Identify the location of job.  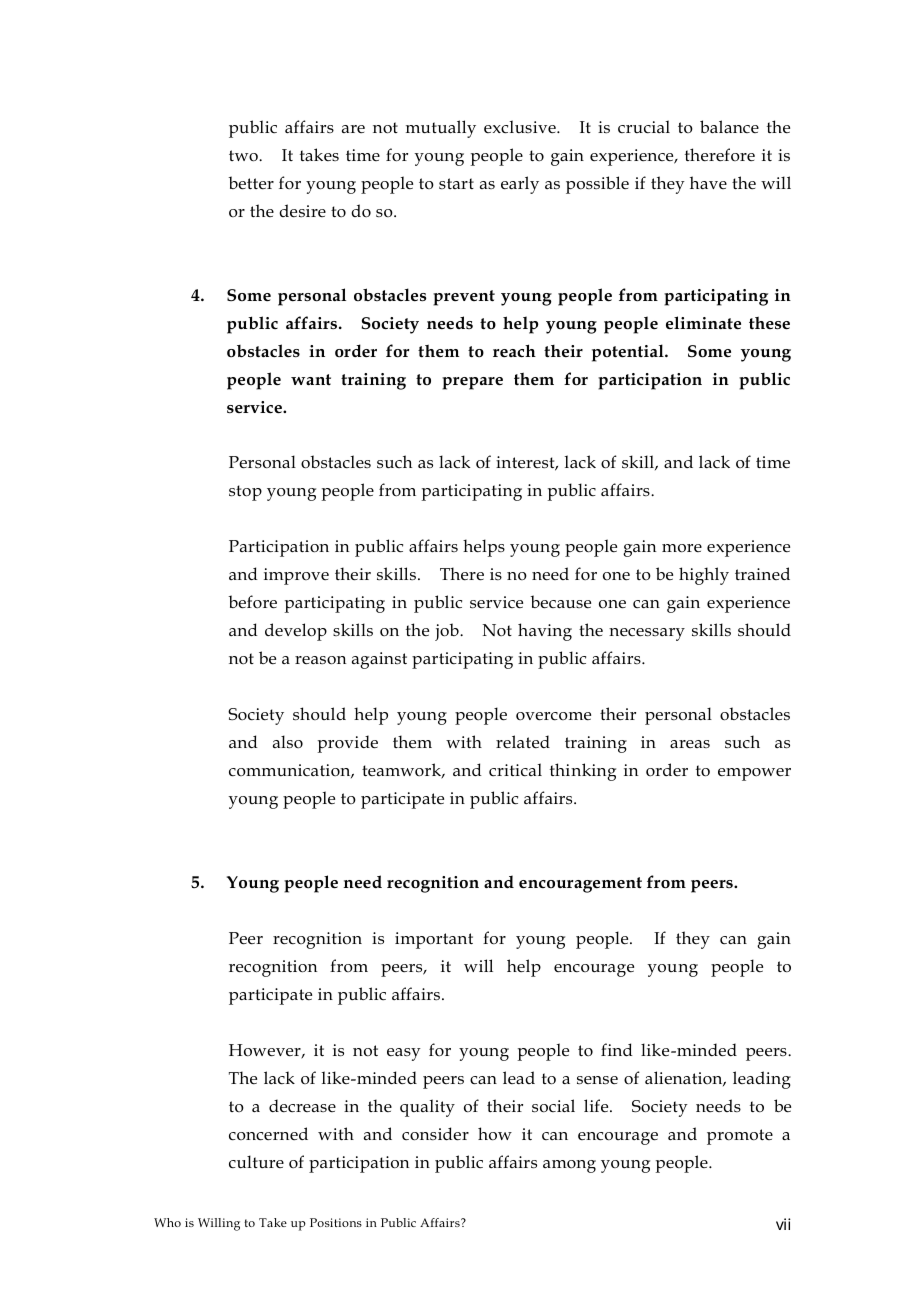
(448, 632).
